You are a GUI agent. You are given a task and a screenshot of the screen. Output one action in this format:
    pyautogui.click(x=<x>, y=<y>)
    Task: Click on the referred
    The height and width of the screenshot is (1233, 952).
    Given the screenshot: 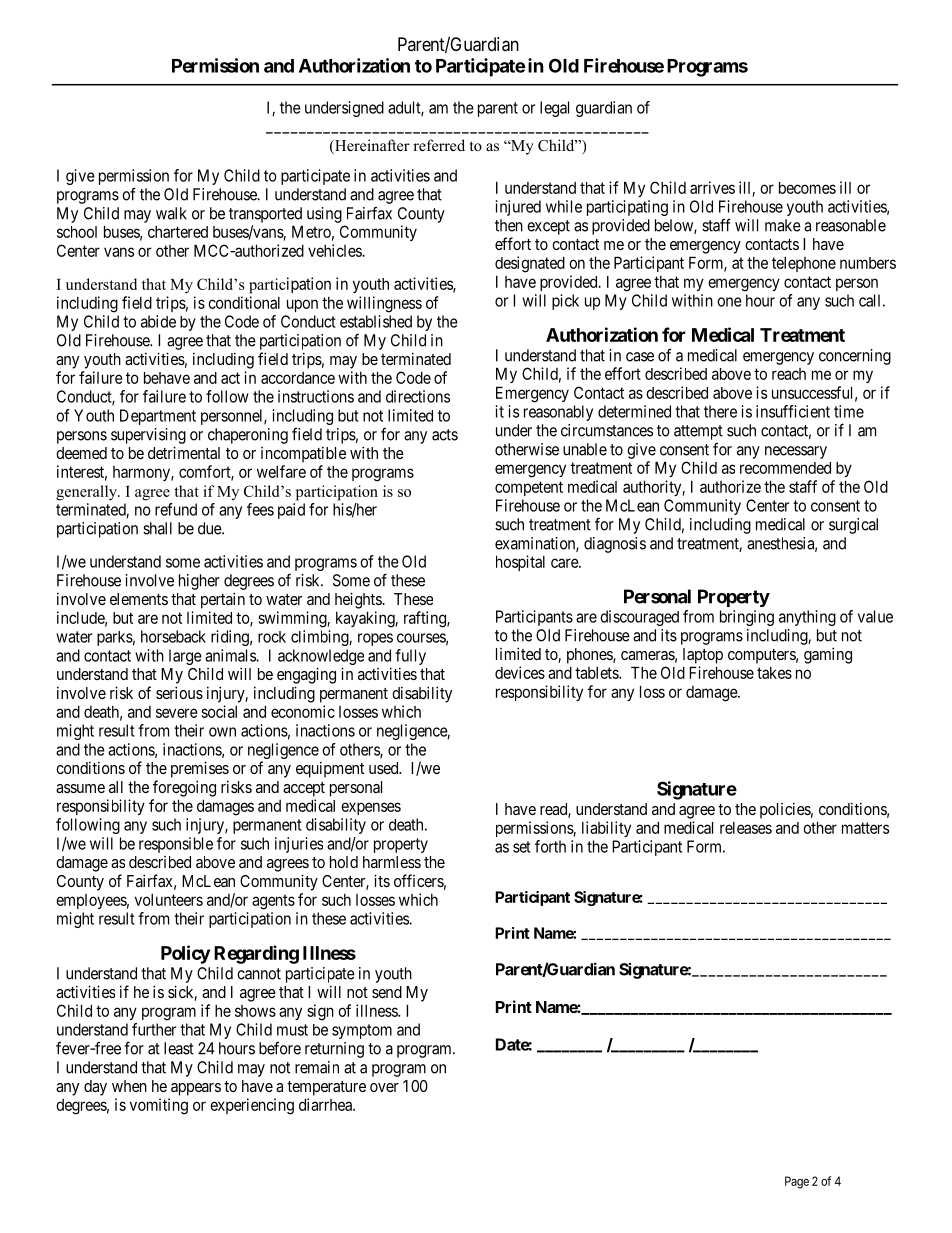 What is the action you would take?
    pyautogui.click(x=439, y=145)
